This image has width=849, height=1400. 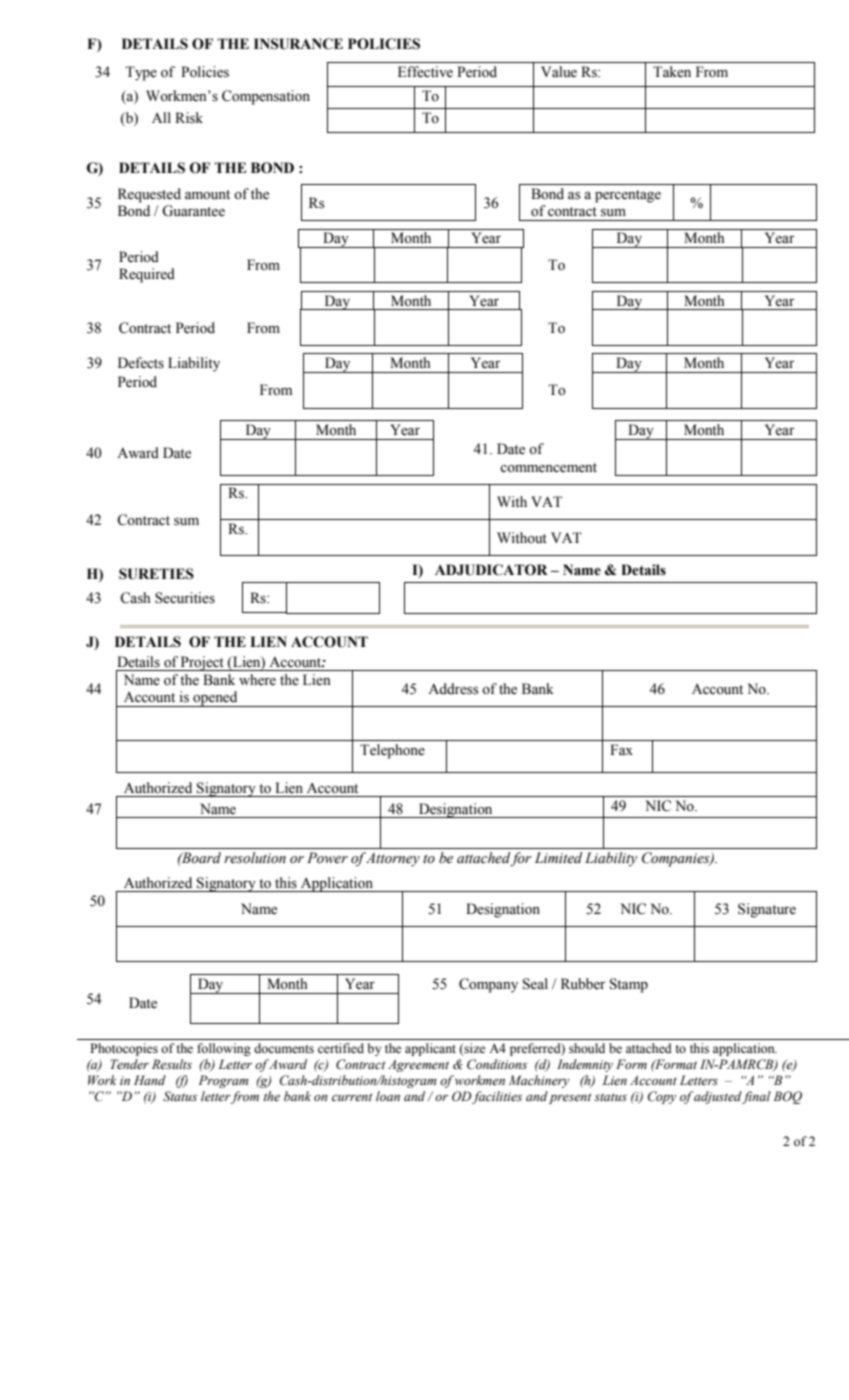 I want to click on percentage, so click(x=628, y=196).
